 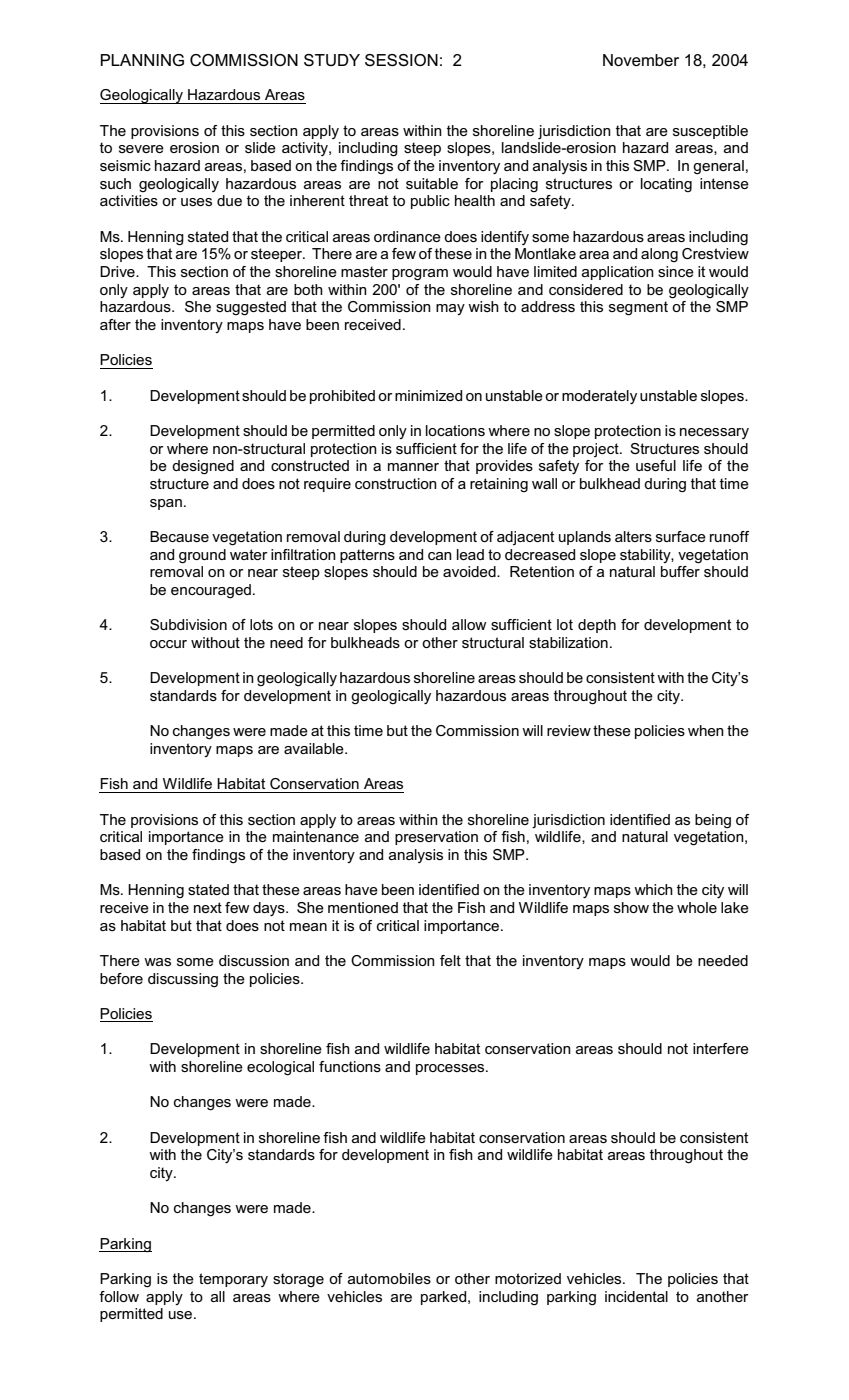 I want to click on designed, so click(x=203, y=467).
